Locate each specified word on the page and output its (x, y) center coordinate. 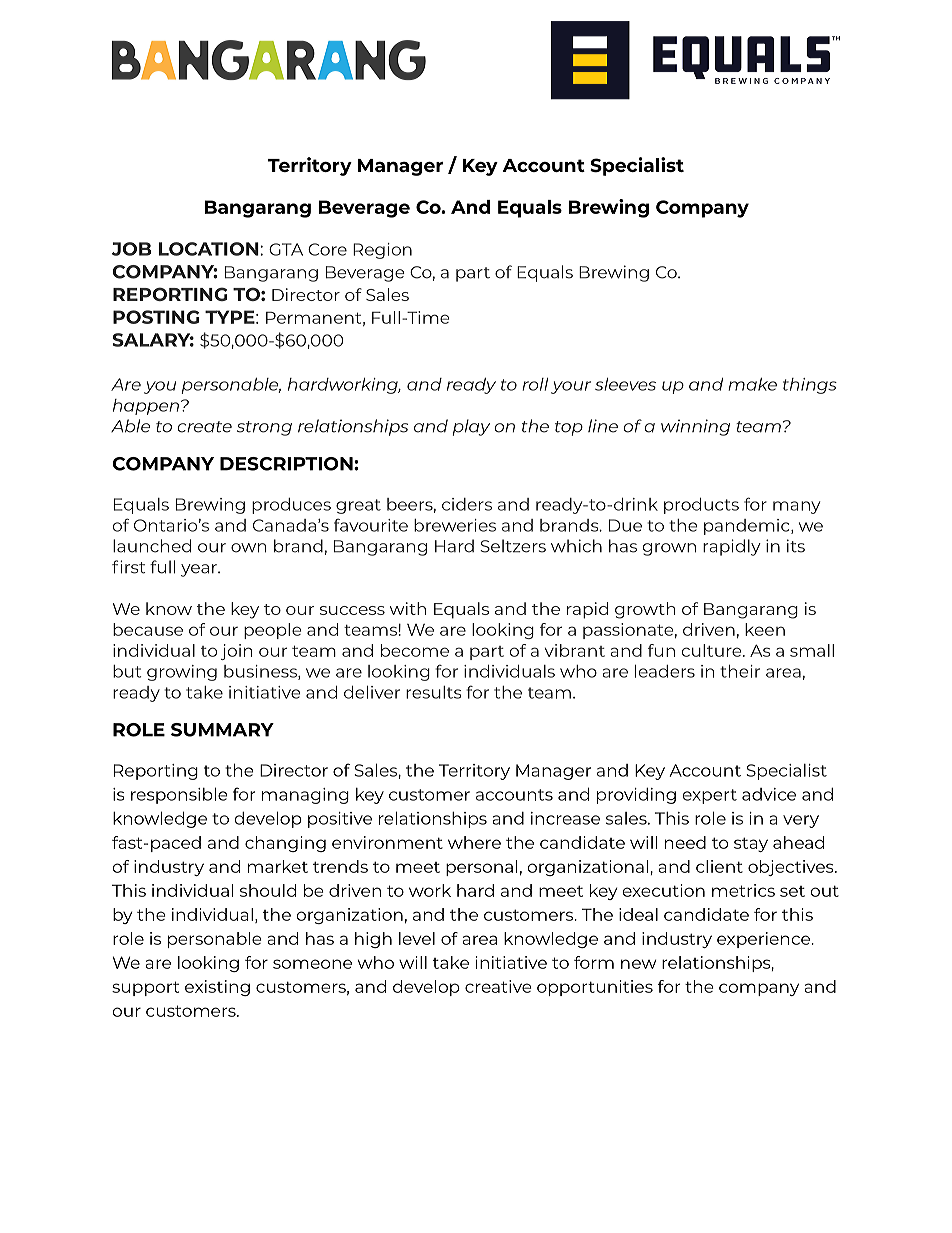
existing (217, 988)
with (408, 608)
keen (765, 629)
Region (382, 251)
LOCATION (209, 249)
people (272, 631)
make (752, 384)
